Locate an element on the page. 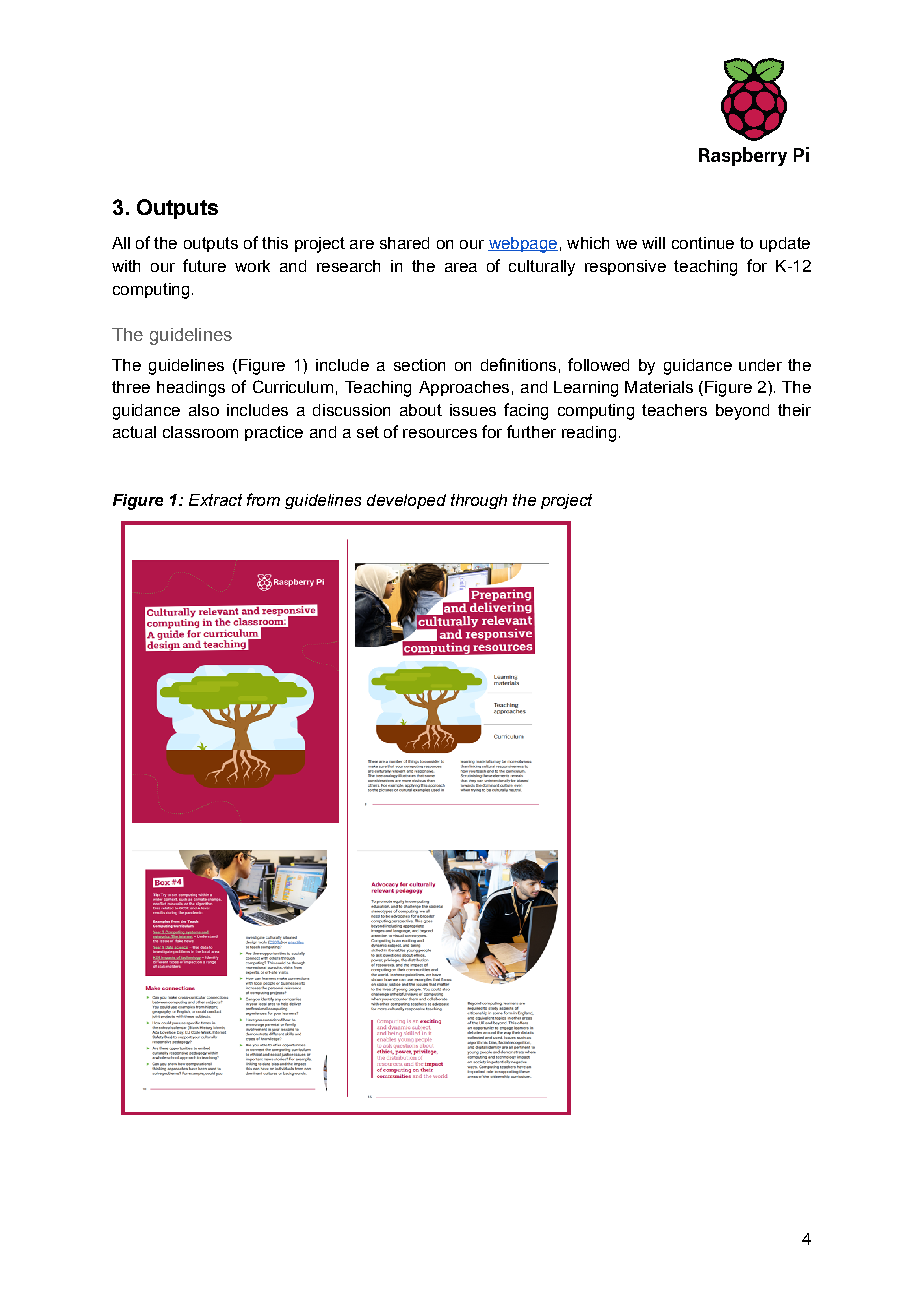  under is located at coordinates (760, 365).
